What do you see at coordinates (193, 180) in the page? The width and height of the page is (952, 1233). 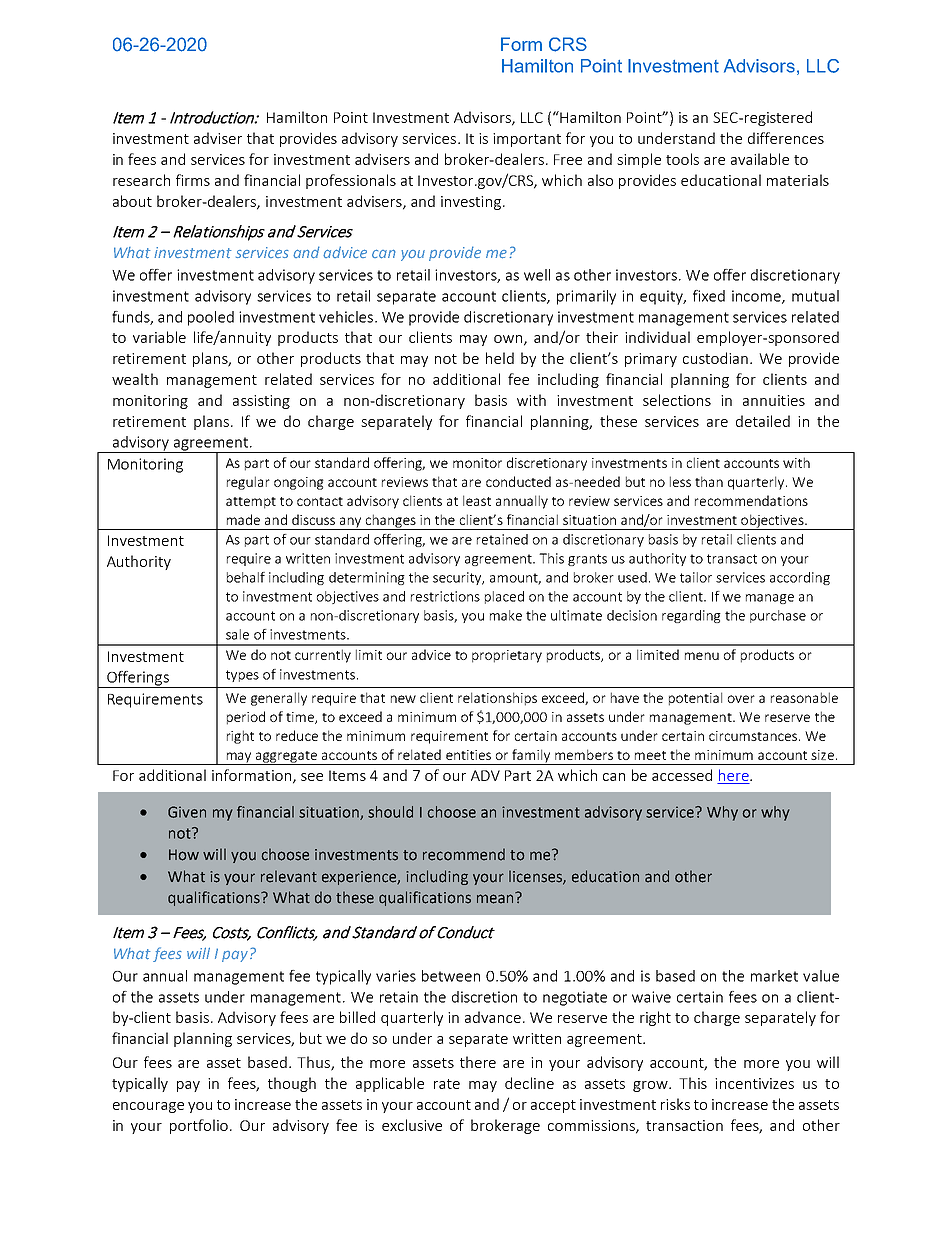 I see `firms` at bounding box center [193, 180].
